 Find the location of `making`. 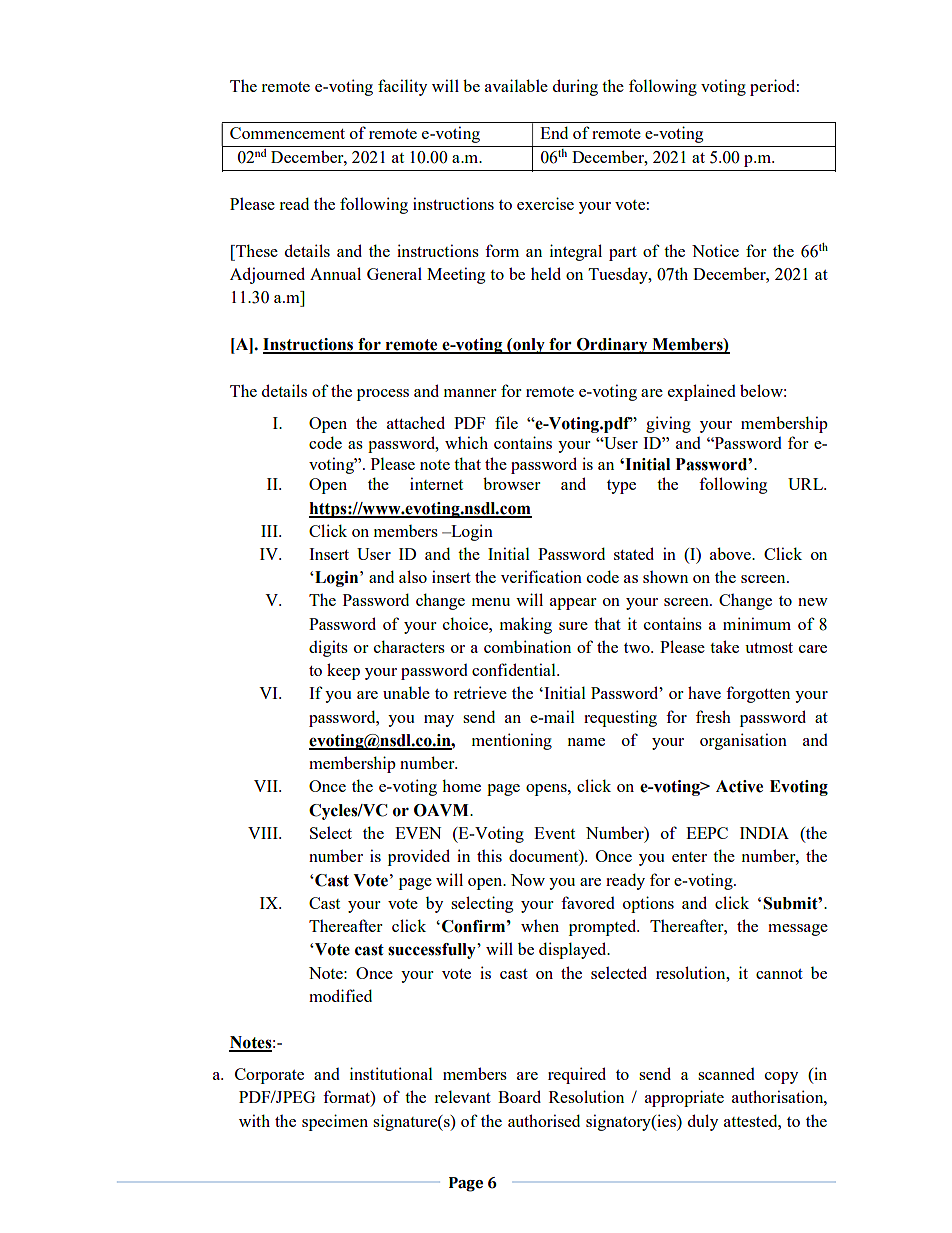

making is located at coordinates (526, 625).
